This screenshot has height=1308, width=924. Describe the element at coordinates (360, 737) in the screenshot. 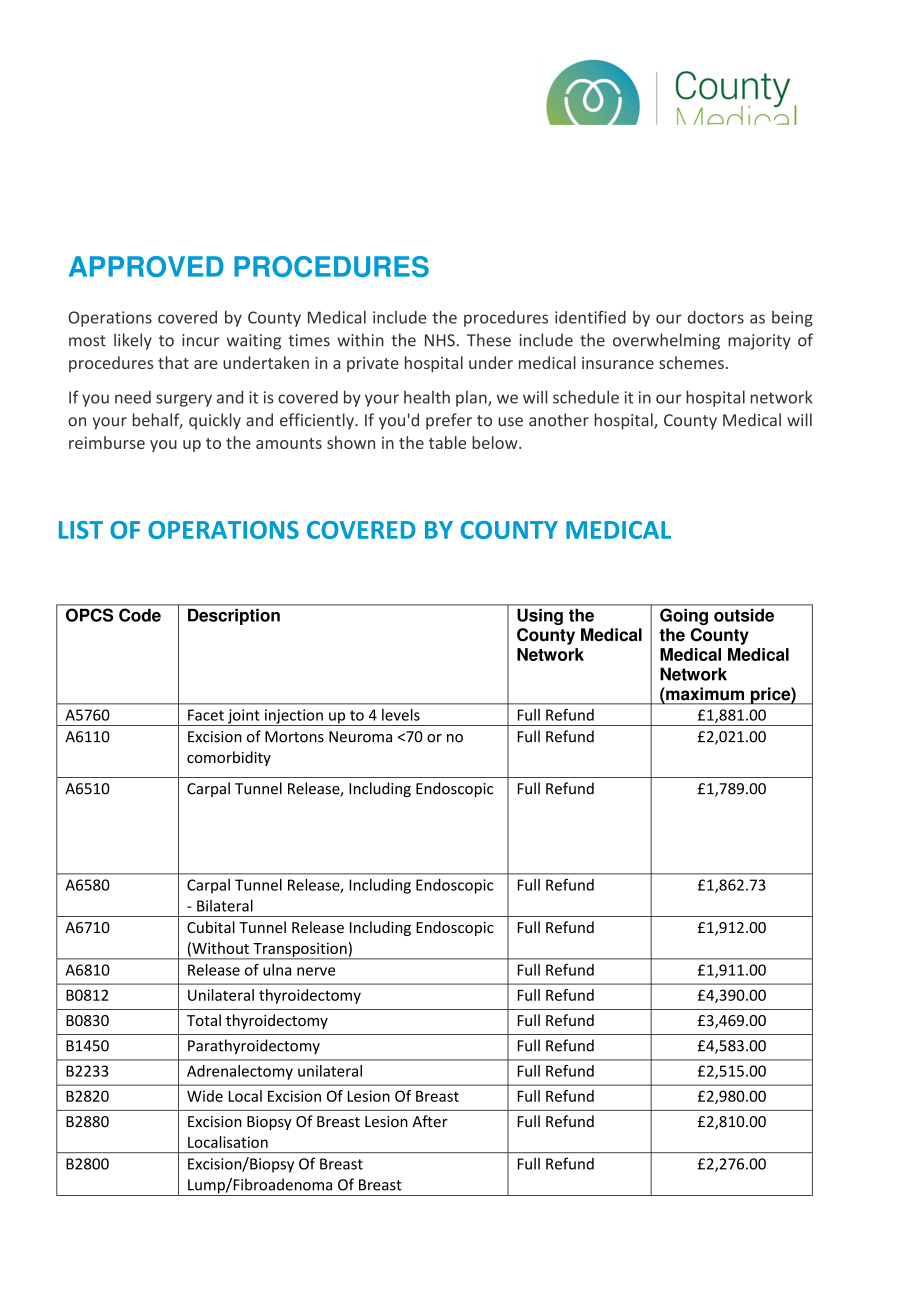

I see `Neuroma` at that location.
